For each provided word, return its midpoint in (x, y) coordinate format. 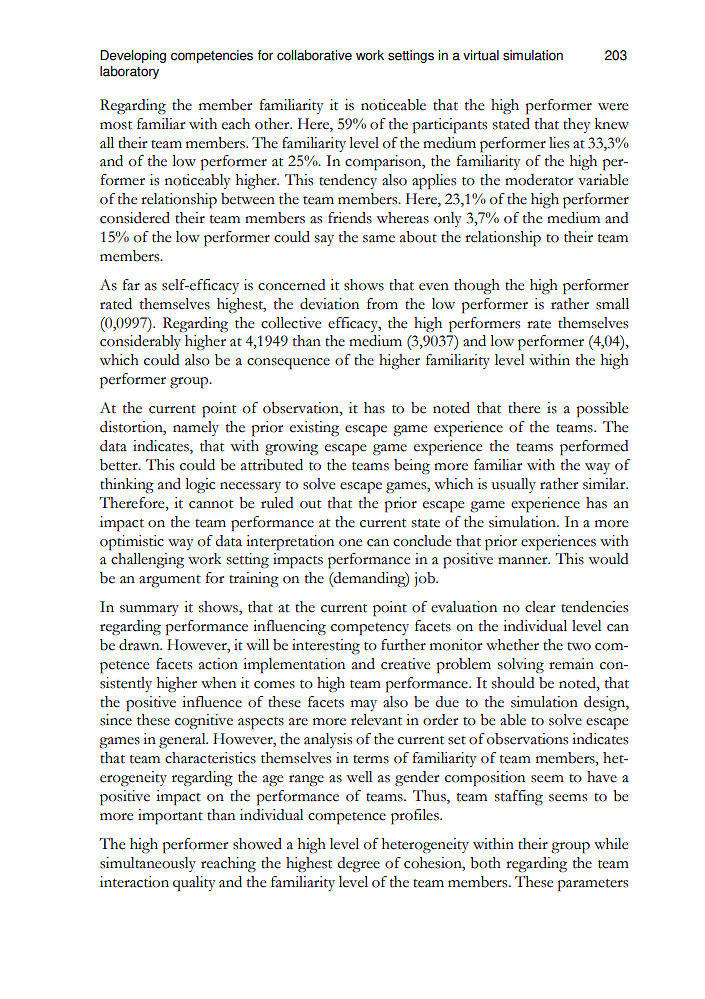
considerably (140, 342)
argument (170, 581)
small (612, 304)
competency (370, 629)
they (576, 125)
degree (358, 864)
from (382, 304)
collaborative (314, 55)
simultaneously (148, 864)
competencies (212, 56)
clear (540, 607)
